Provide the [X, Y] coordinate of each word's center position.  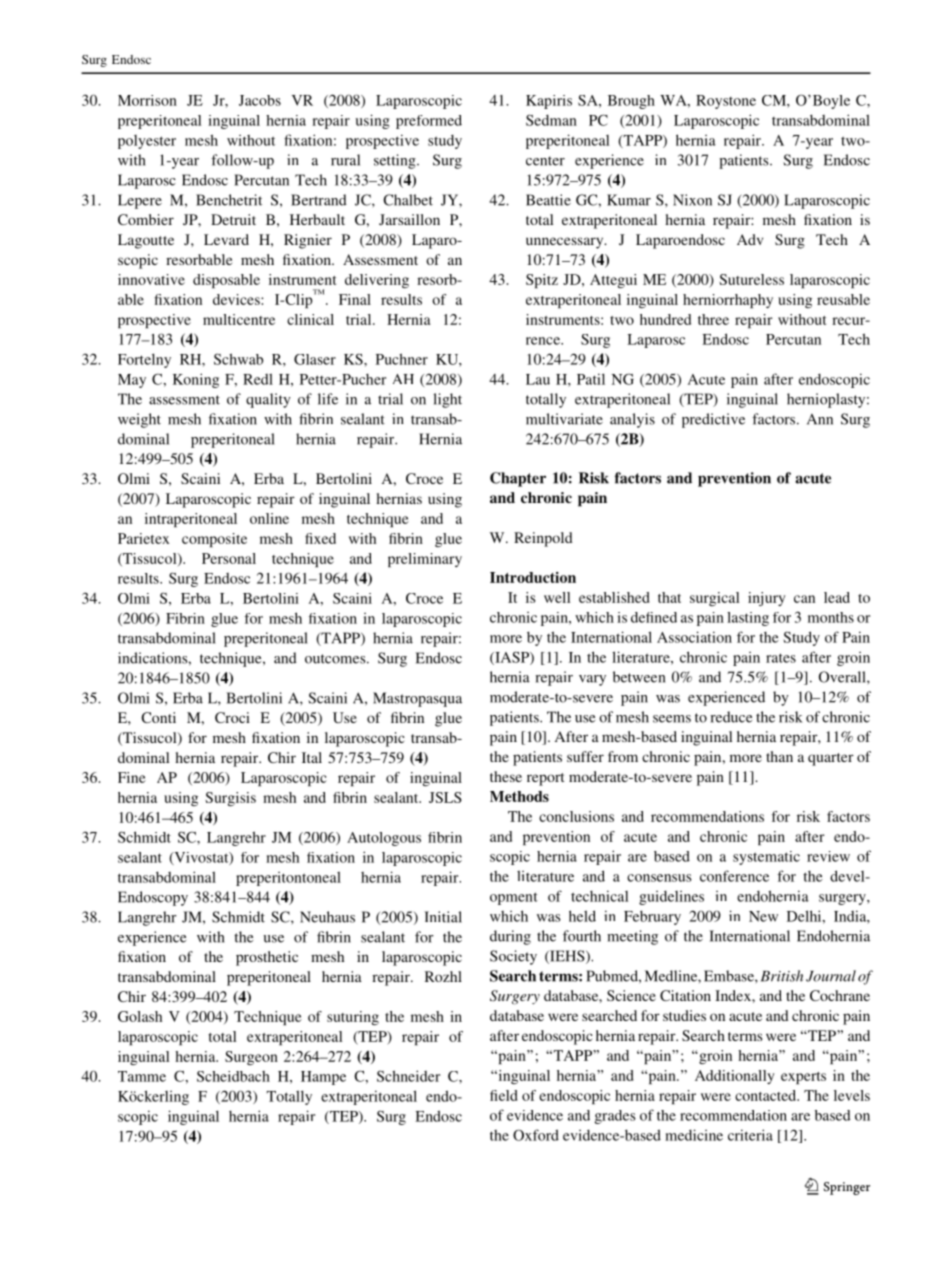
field [503, 1095]
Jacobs [260, 100]
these [506, 776]
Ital [312, 757]
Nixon [692, 200]
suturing [353, 1018]
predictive [713, 420]
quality [268, 400]
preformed [429, 122]
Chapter [518, 479]
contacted [767, 1095]
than [779, 756]
